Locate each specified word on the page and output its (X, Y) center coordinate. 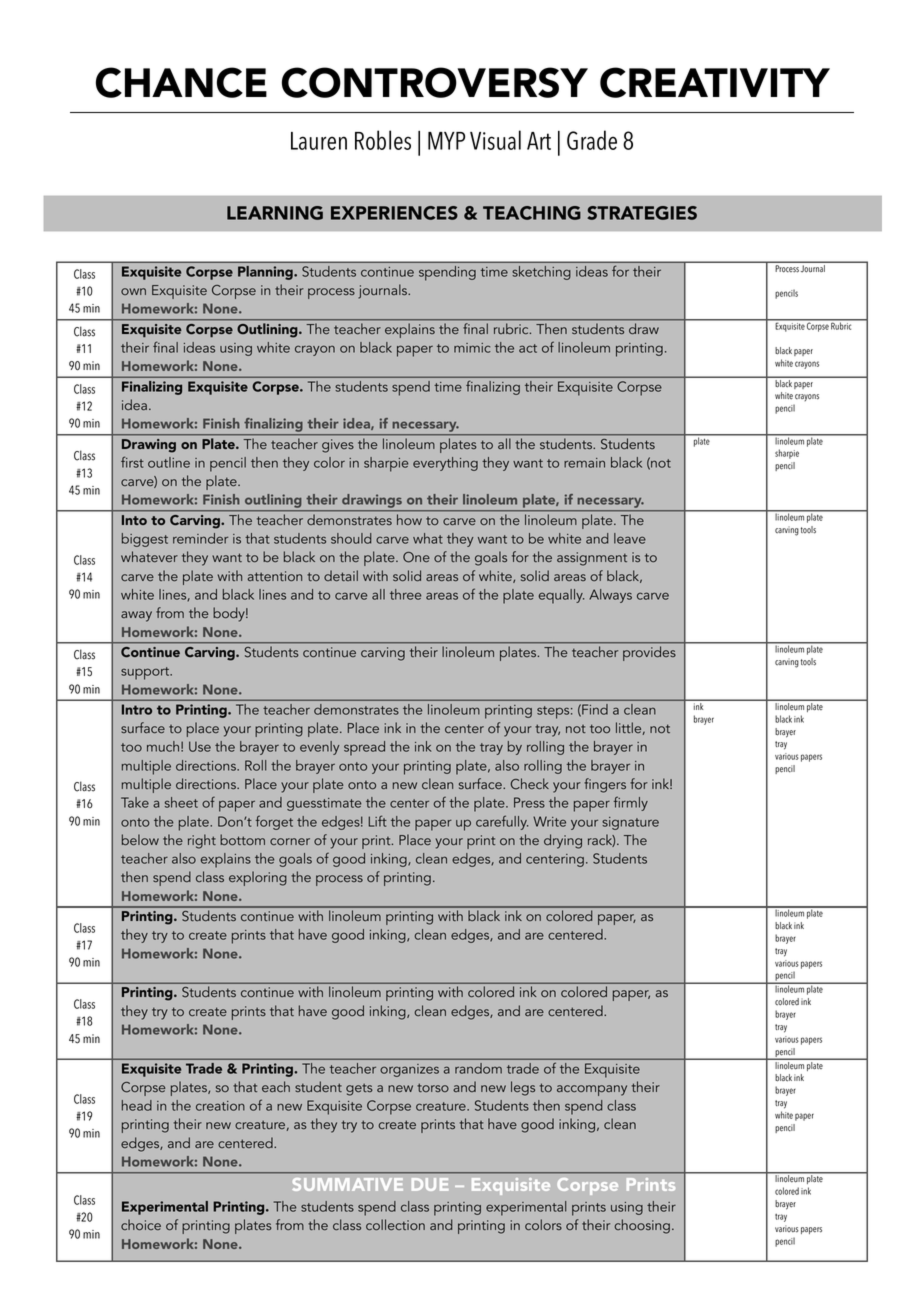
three (405, 594)
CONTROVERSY (435, 82)
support (146, 673)
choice (141, 1225)
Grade (592, 140)
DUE (430, 1184)
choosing (642, 1226)
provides (649, 653)
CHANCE (181, 82)
